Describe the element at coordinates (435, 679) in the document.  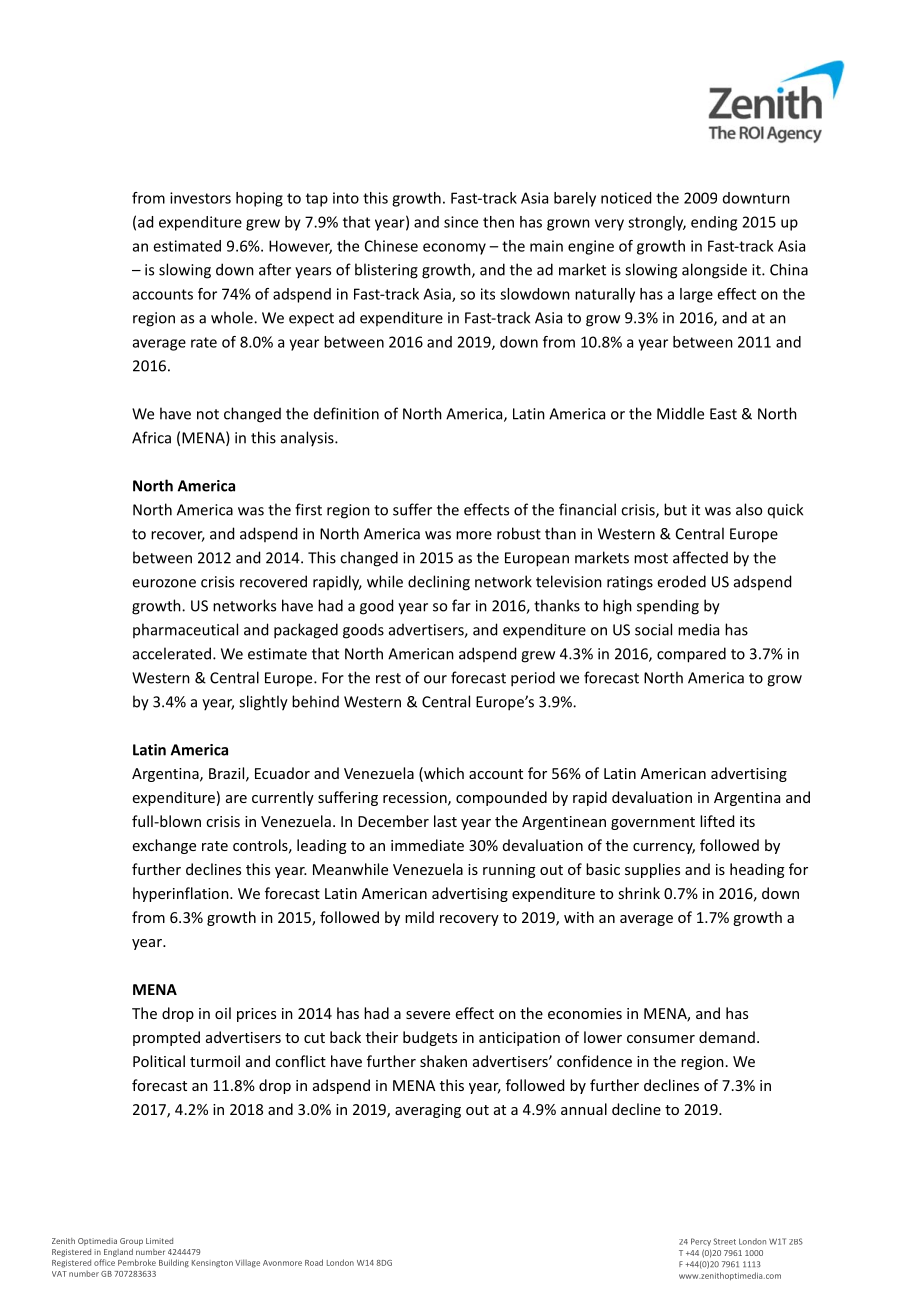
I see `our` at that location.
